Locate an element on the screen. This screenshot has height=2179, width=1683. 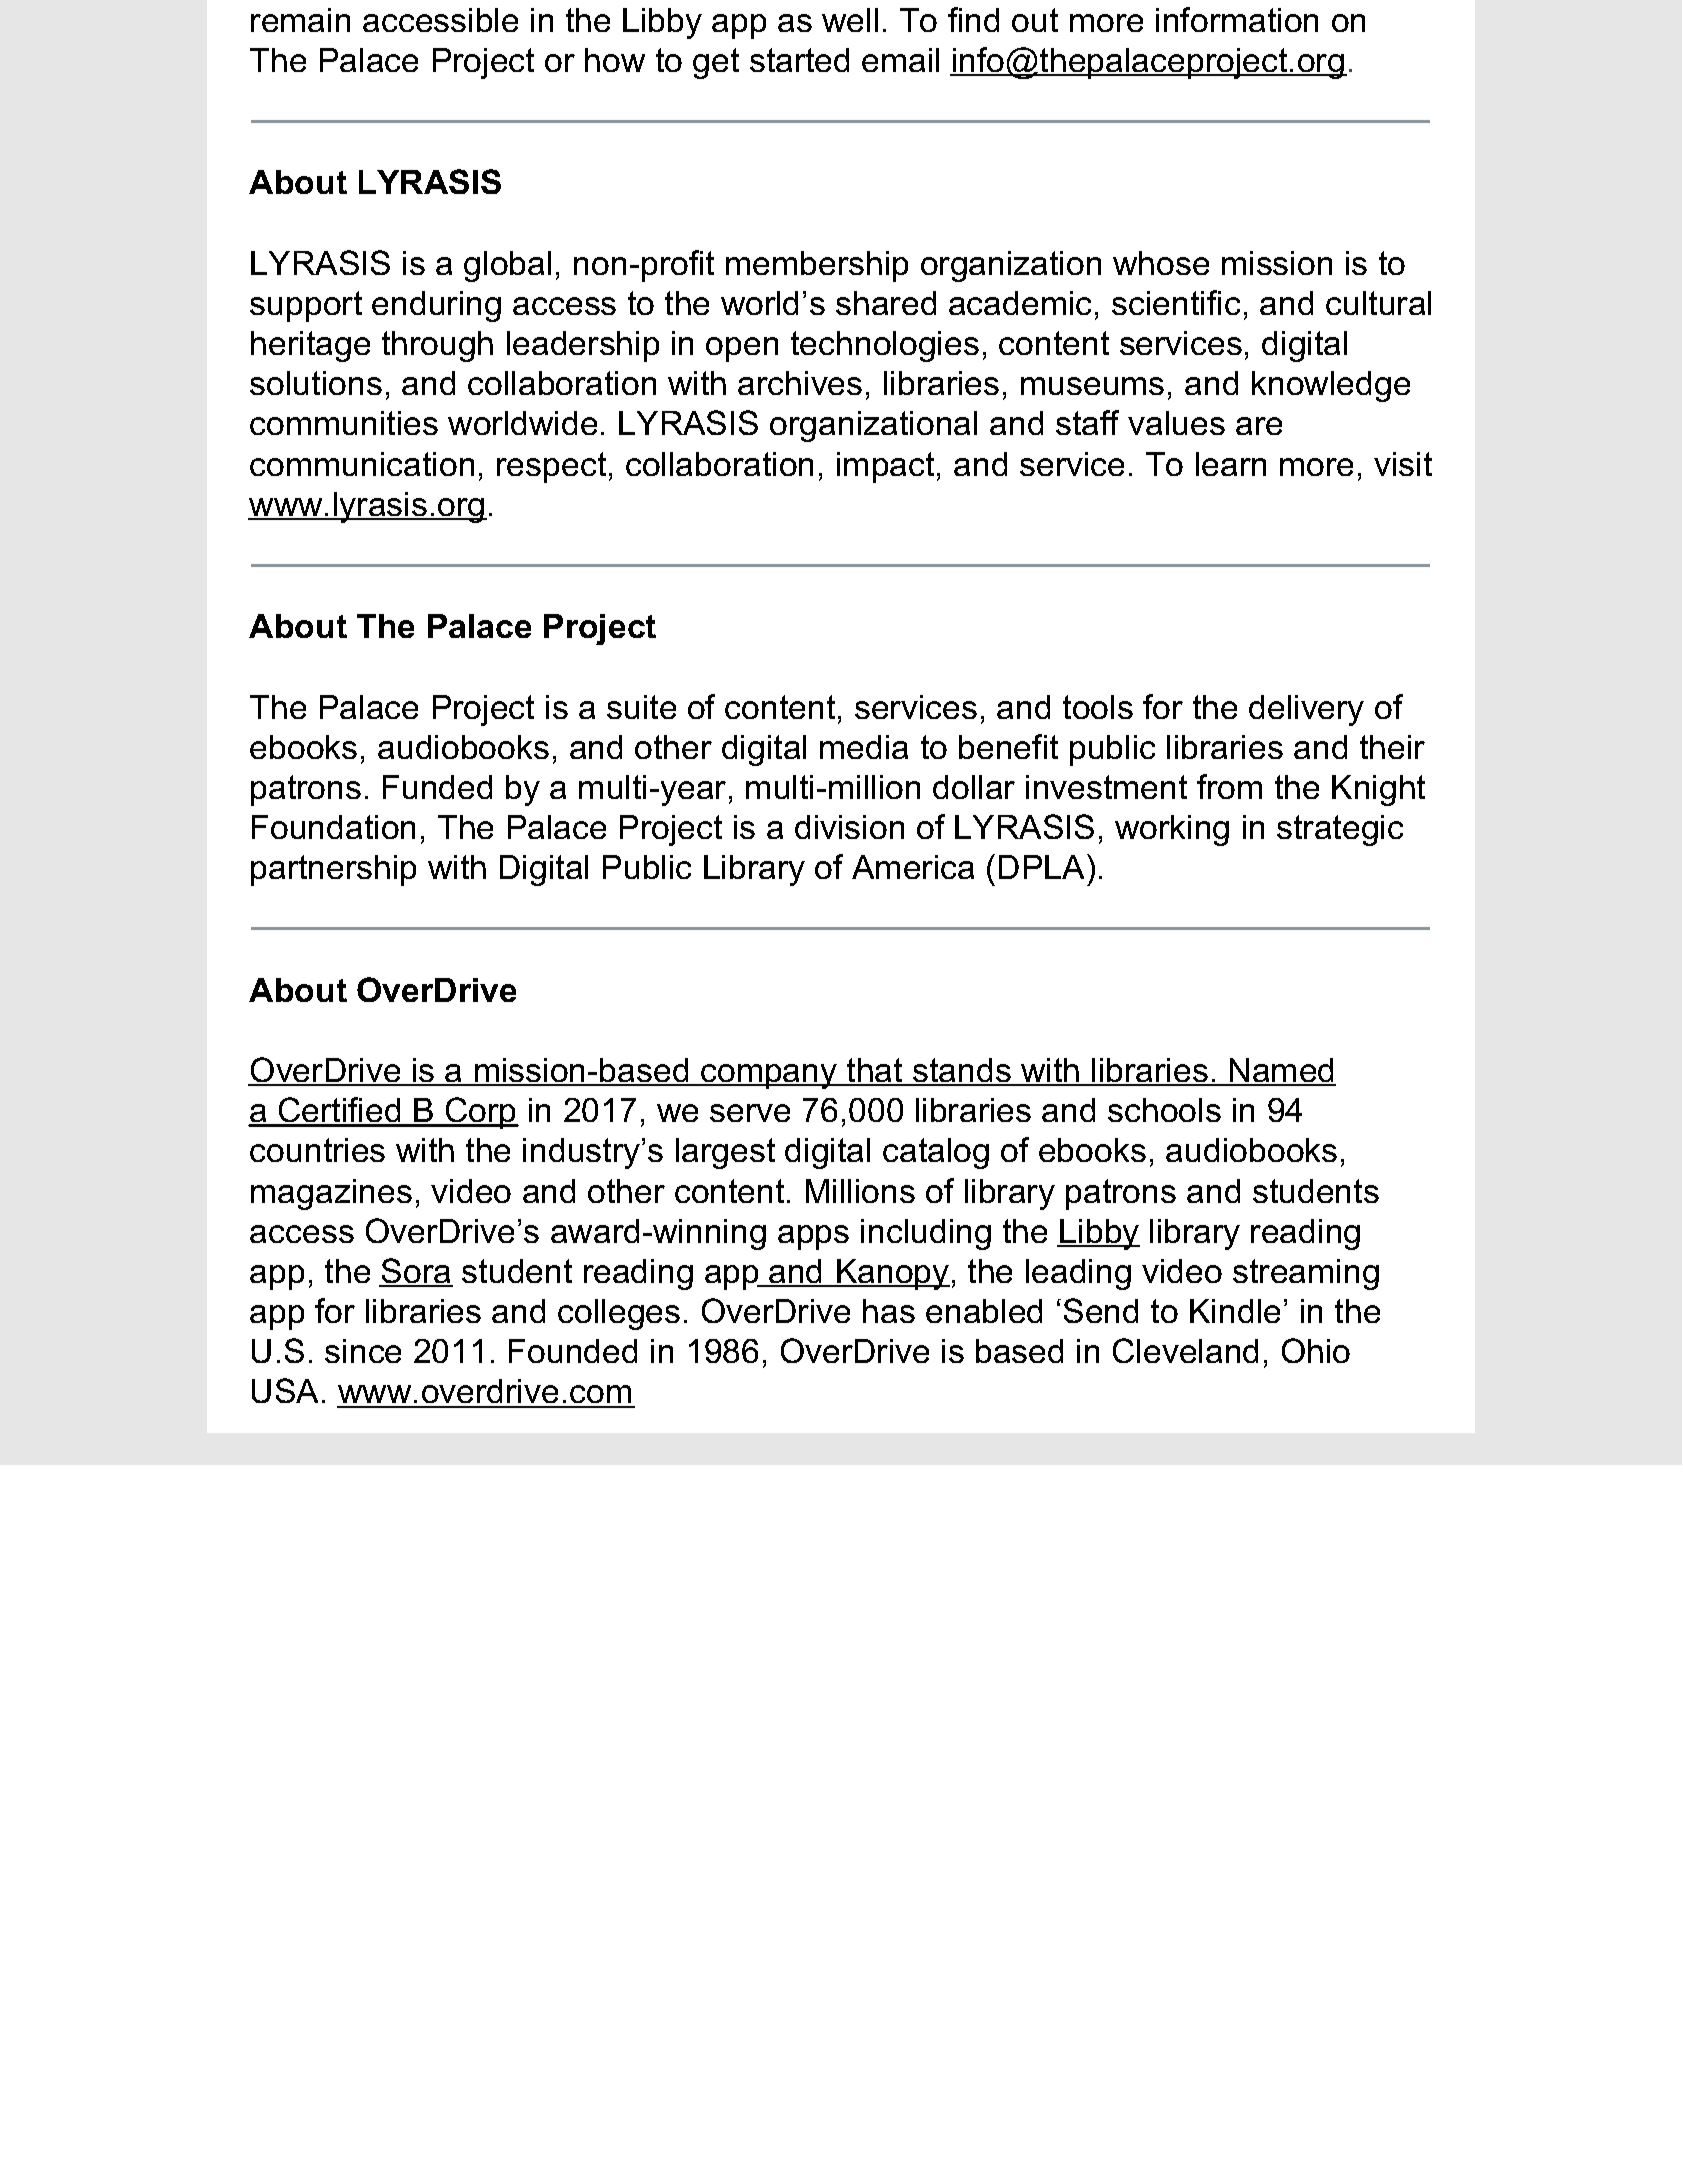
delivery is located at coordinates (1306, 710).
